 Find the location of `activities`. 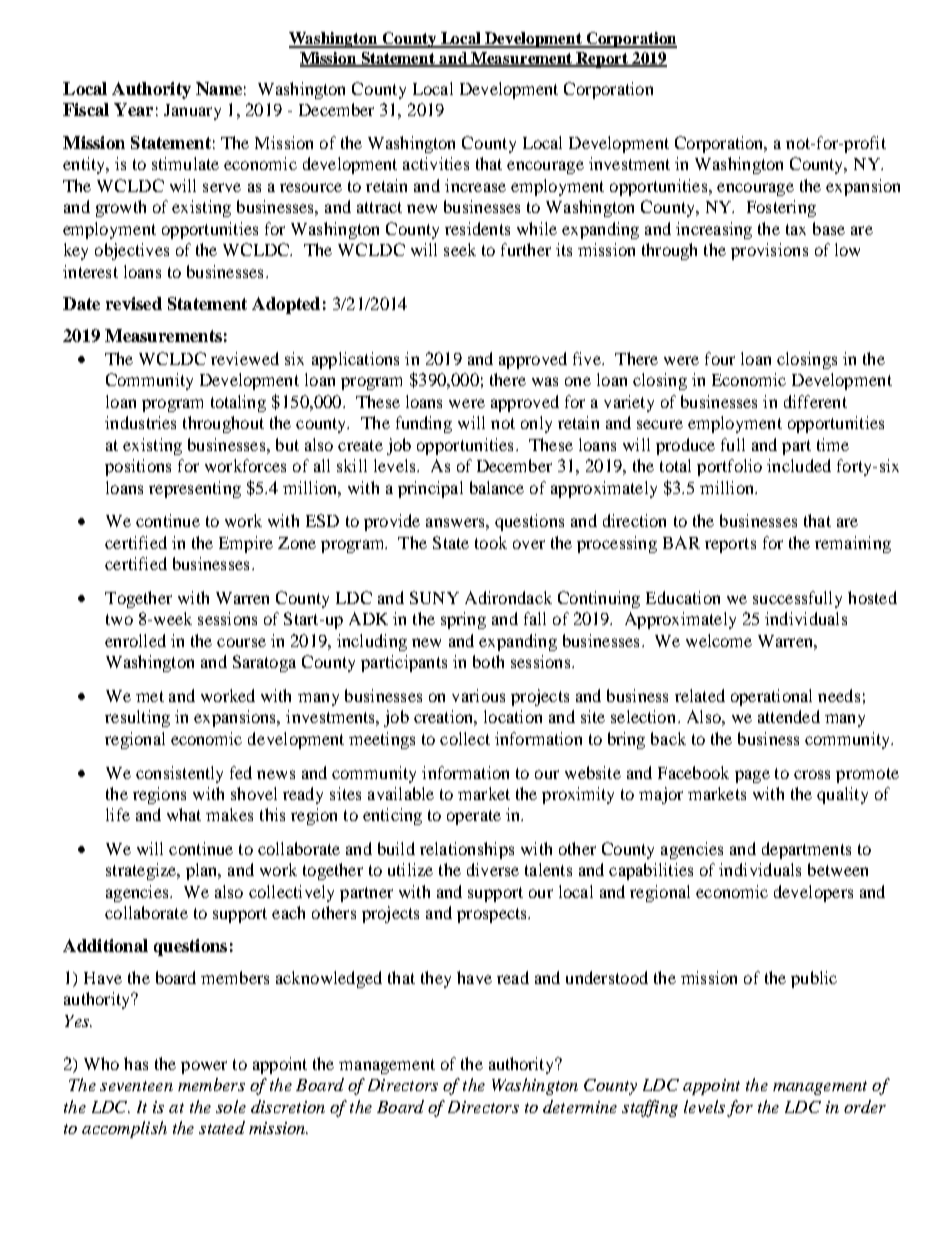

activities is located at coordinates (436, 163).
